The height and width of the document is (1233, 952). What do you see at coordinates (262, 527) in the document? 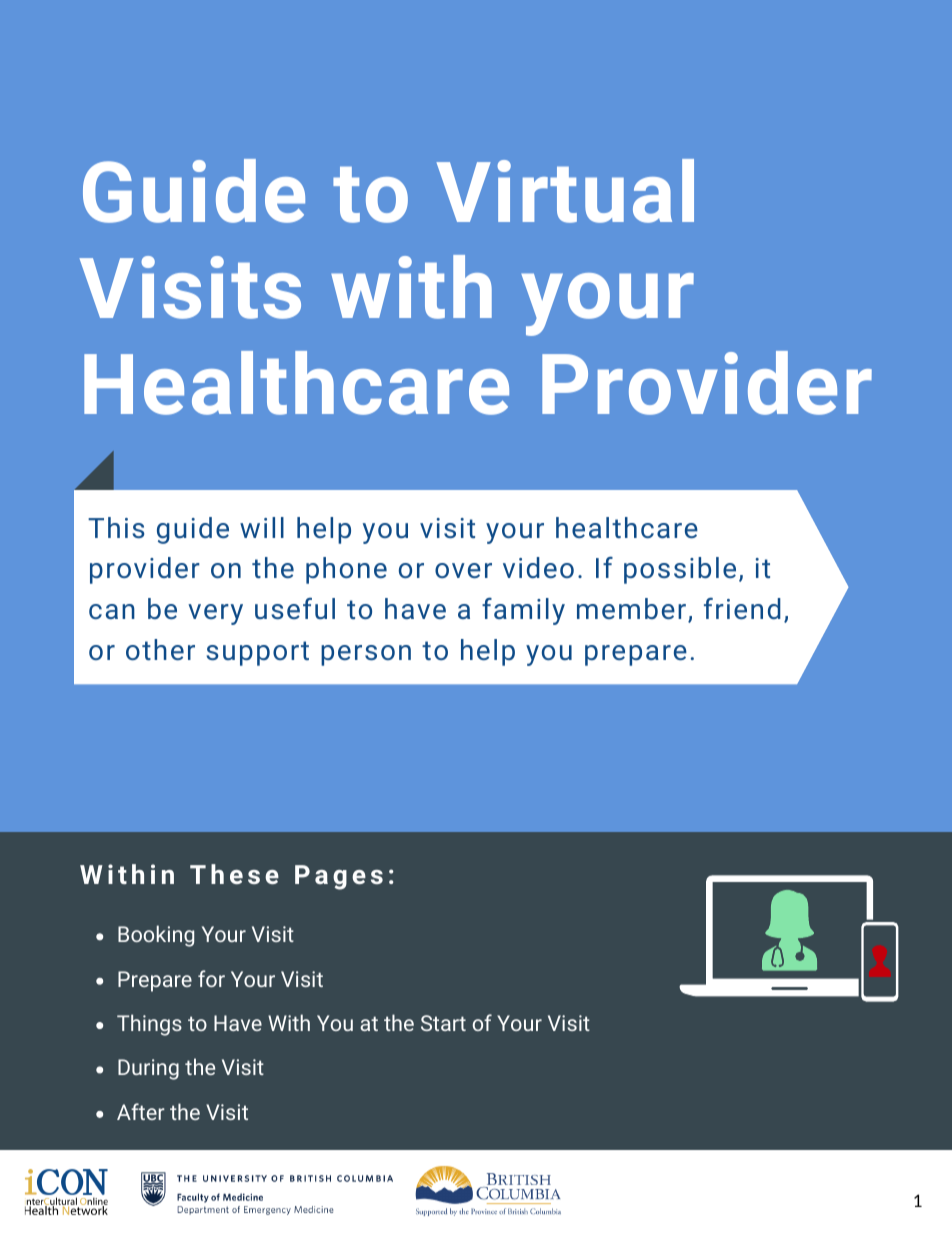
I see `will` at bounding box center [262, 527].
